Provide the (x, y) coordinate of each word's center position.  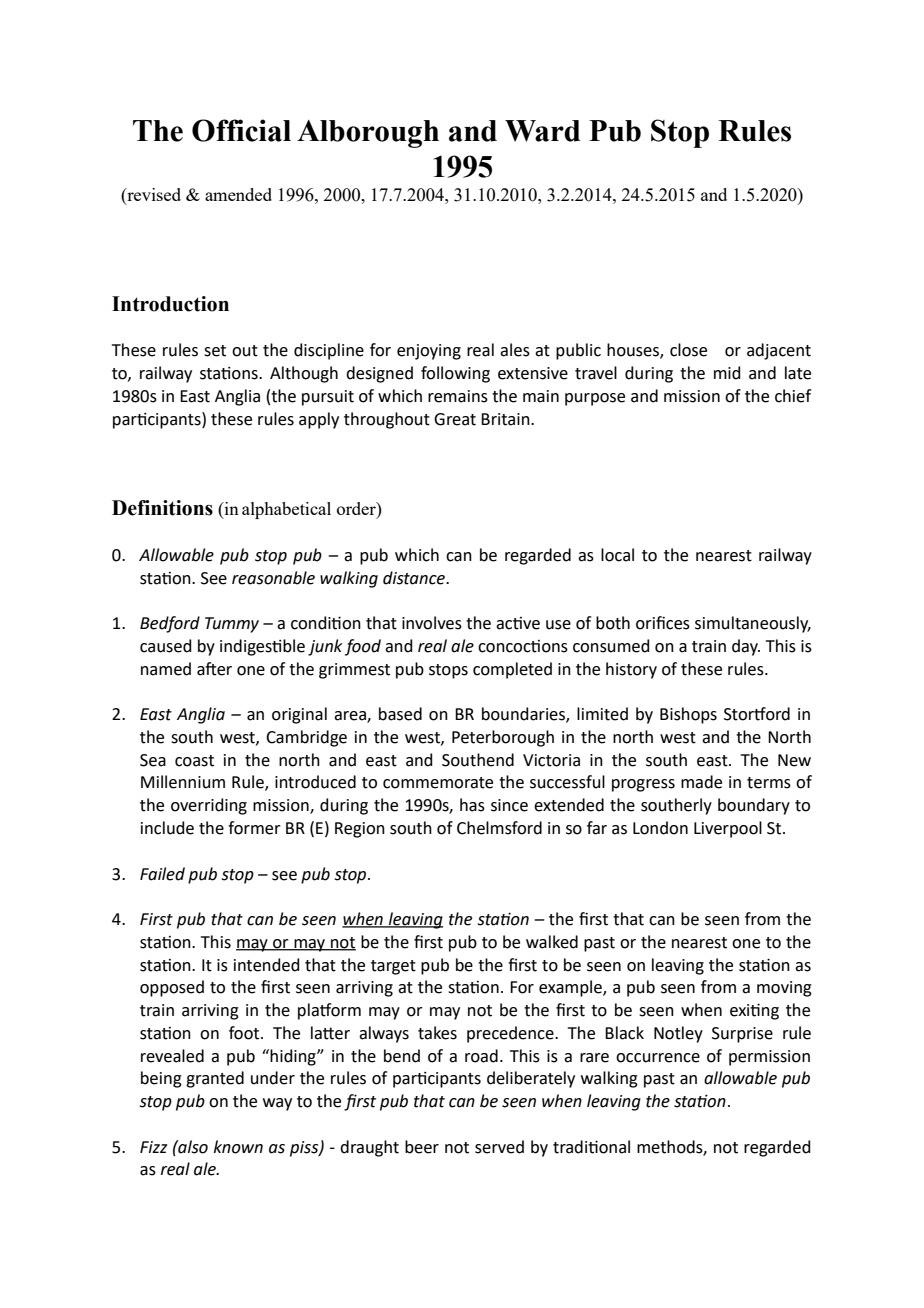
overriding (209, 806)
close (688, 350)
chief (793, 396)
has (472, 805)
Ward (542, 131)
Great (455, 419)
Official (241, 130)
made (701, 782)
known (238, 1147)
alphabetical (286, 510)
